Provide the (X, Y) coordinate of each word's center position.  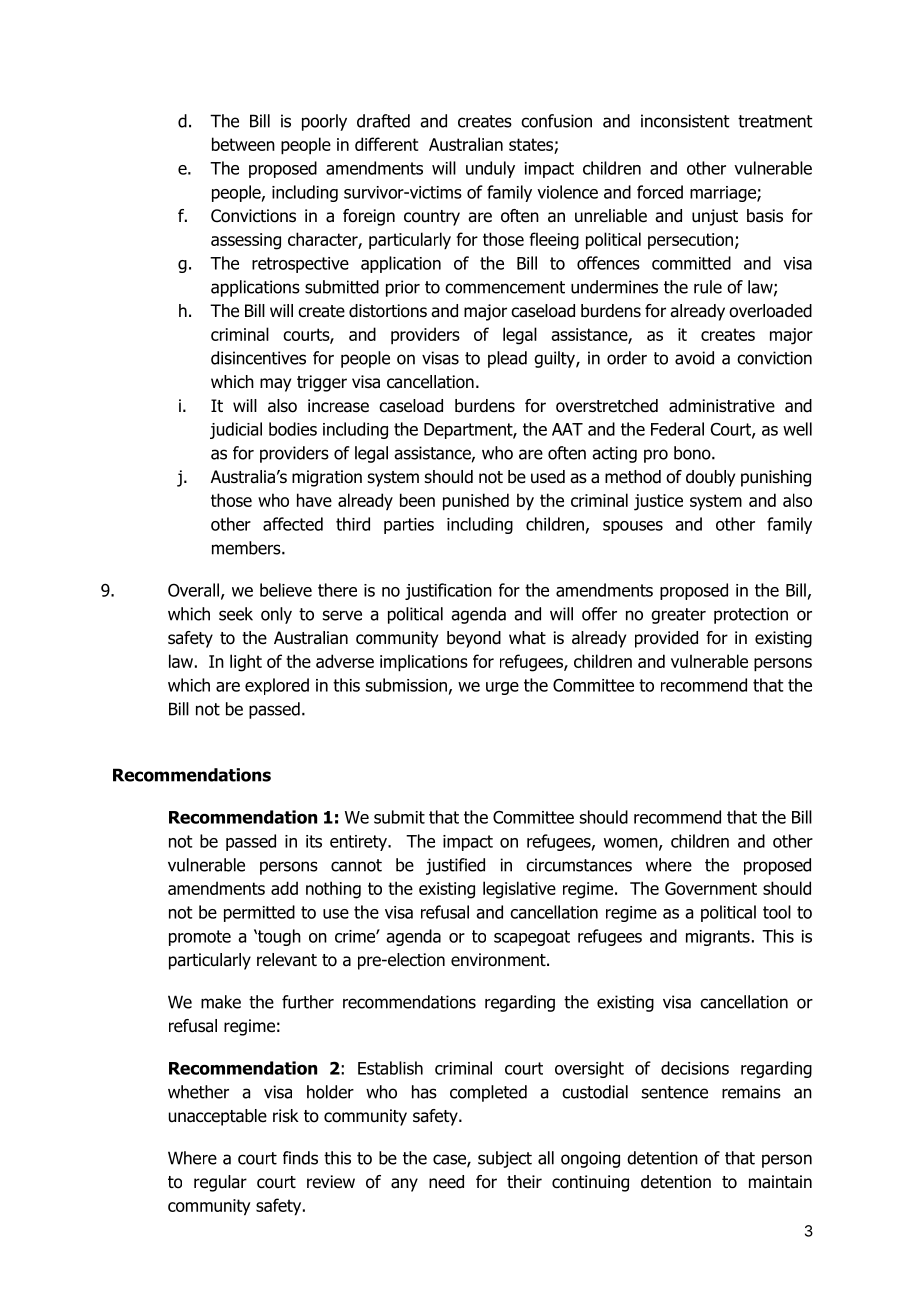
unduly (490, 169)
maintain (780, 1182)
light (246, 663)
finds (300, 1158)
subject (505, 1159)
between (243, 144)
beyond (474, 639)
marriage (724, 194)
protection (751, 615)
